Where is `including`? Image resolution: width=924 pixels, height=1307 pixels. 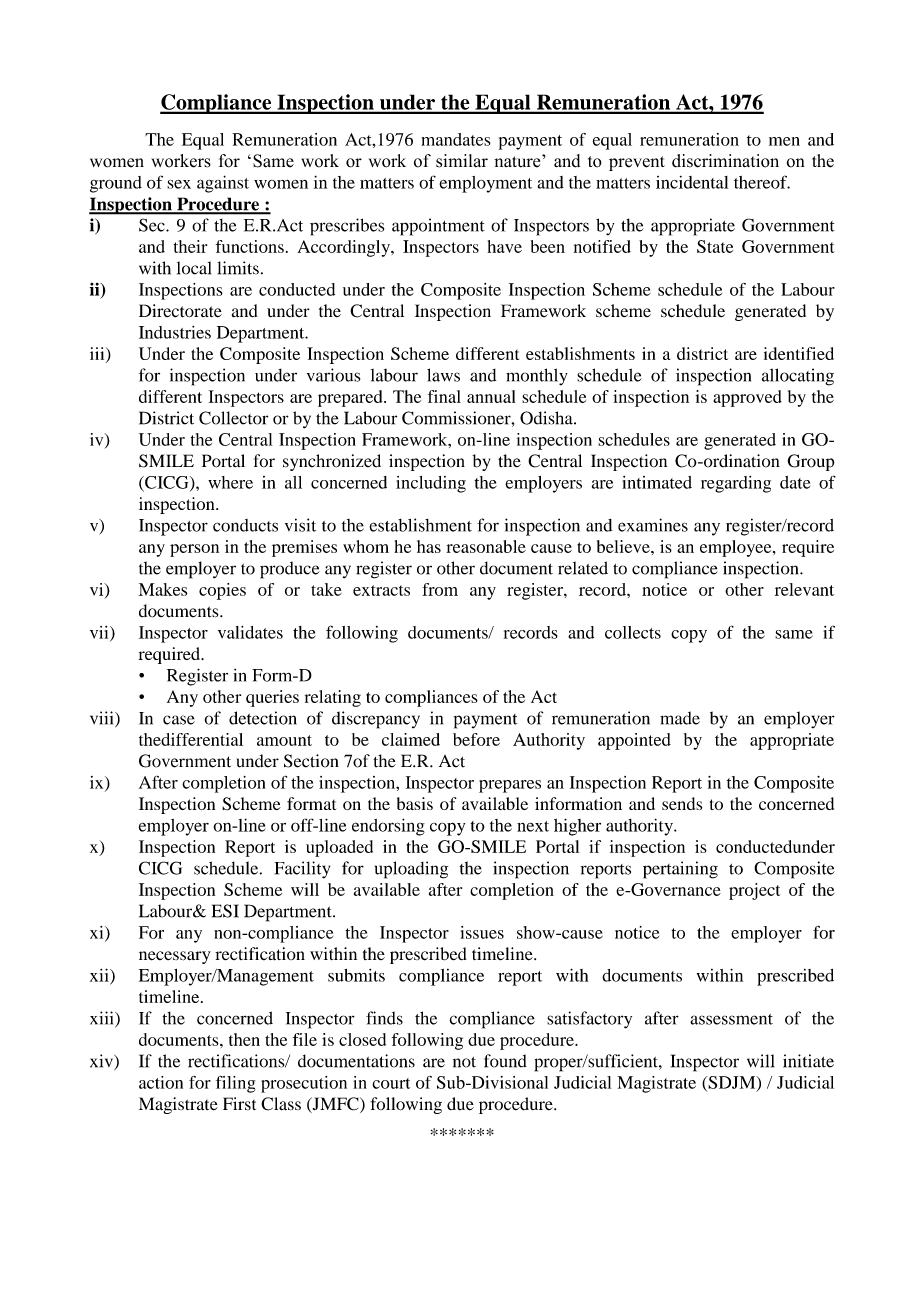
including is located at coordinates (431, 484).
